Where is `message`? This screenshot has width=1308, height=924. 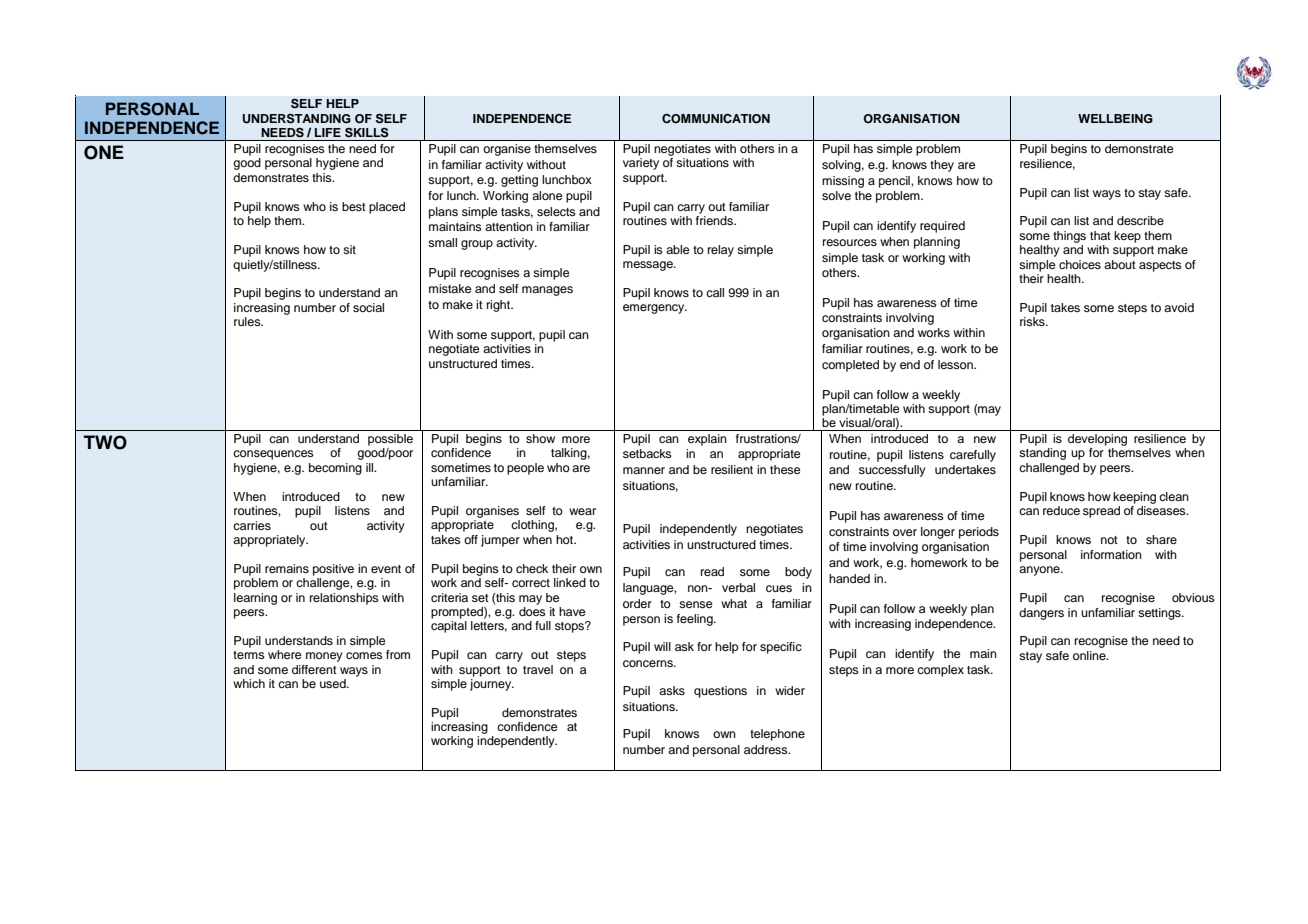
message is located at coordinates (649, 266).
